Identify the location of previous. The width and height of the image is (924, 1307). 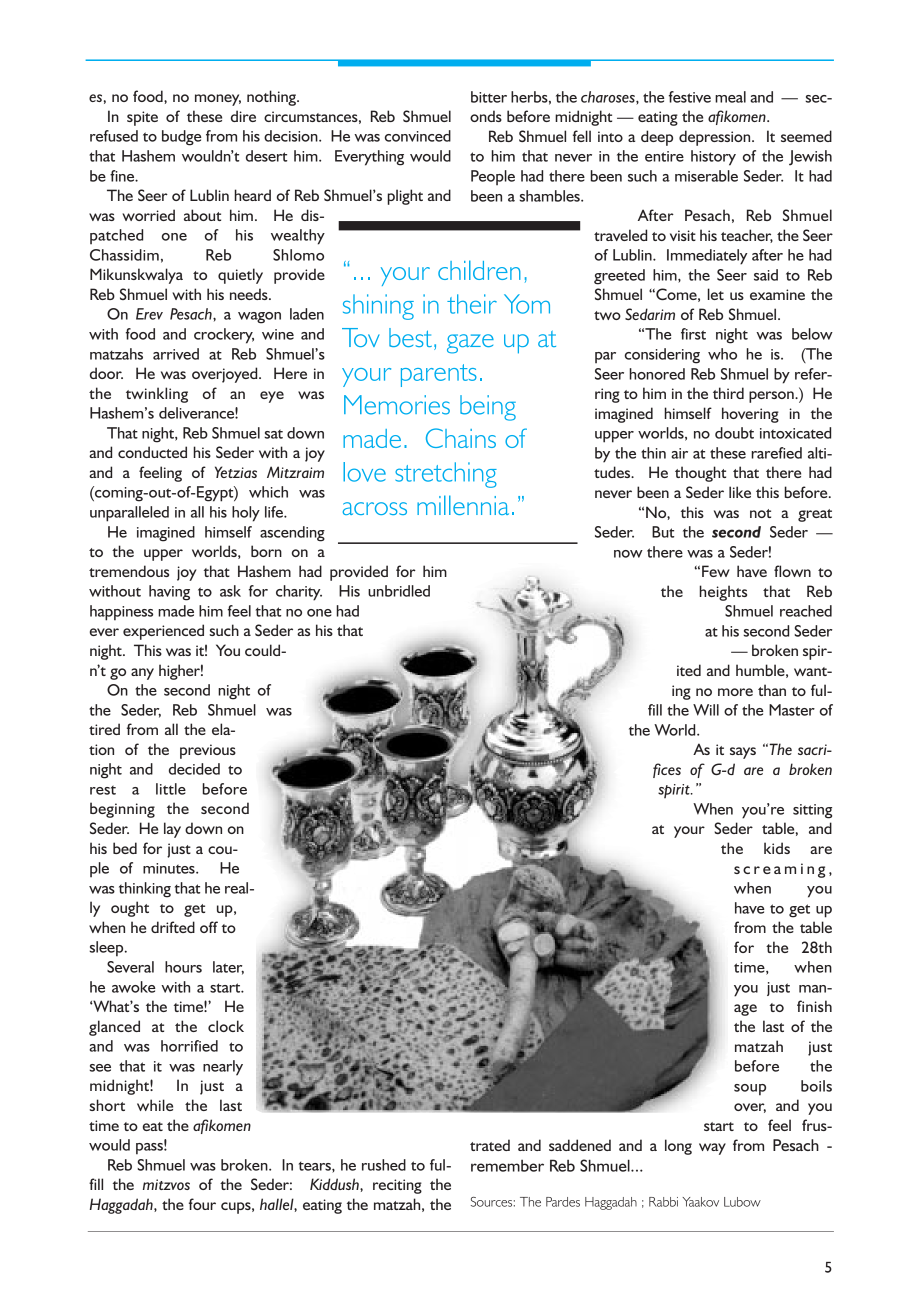
(208, 751).
